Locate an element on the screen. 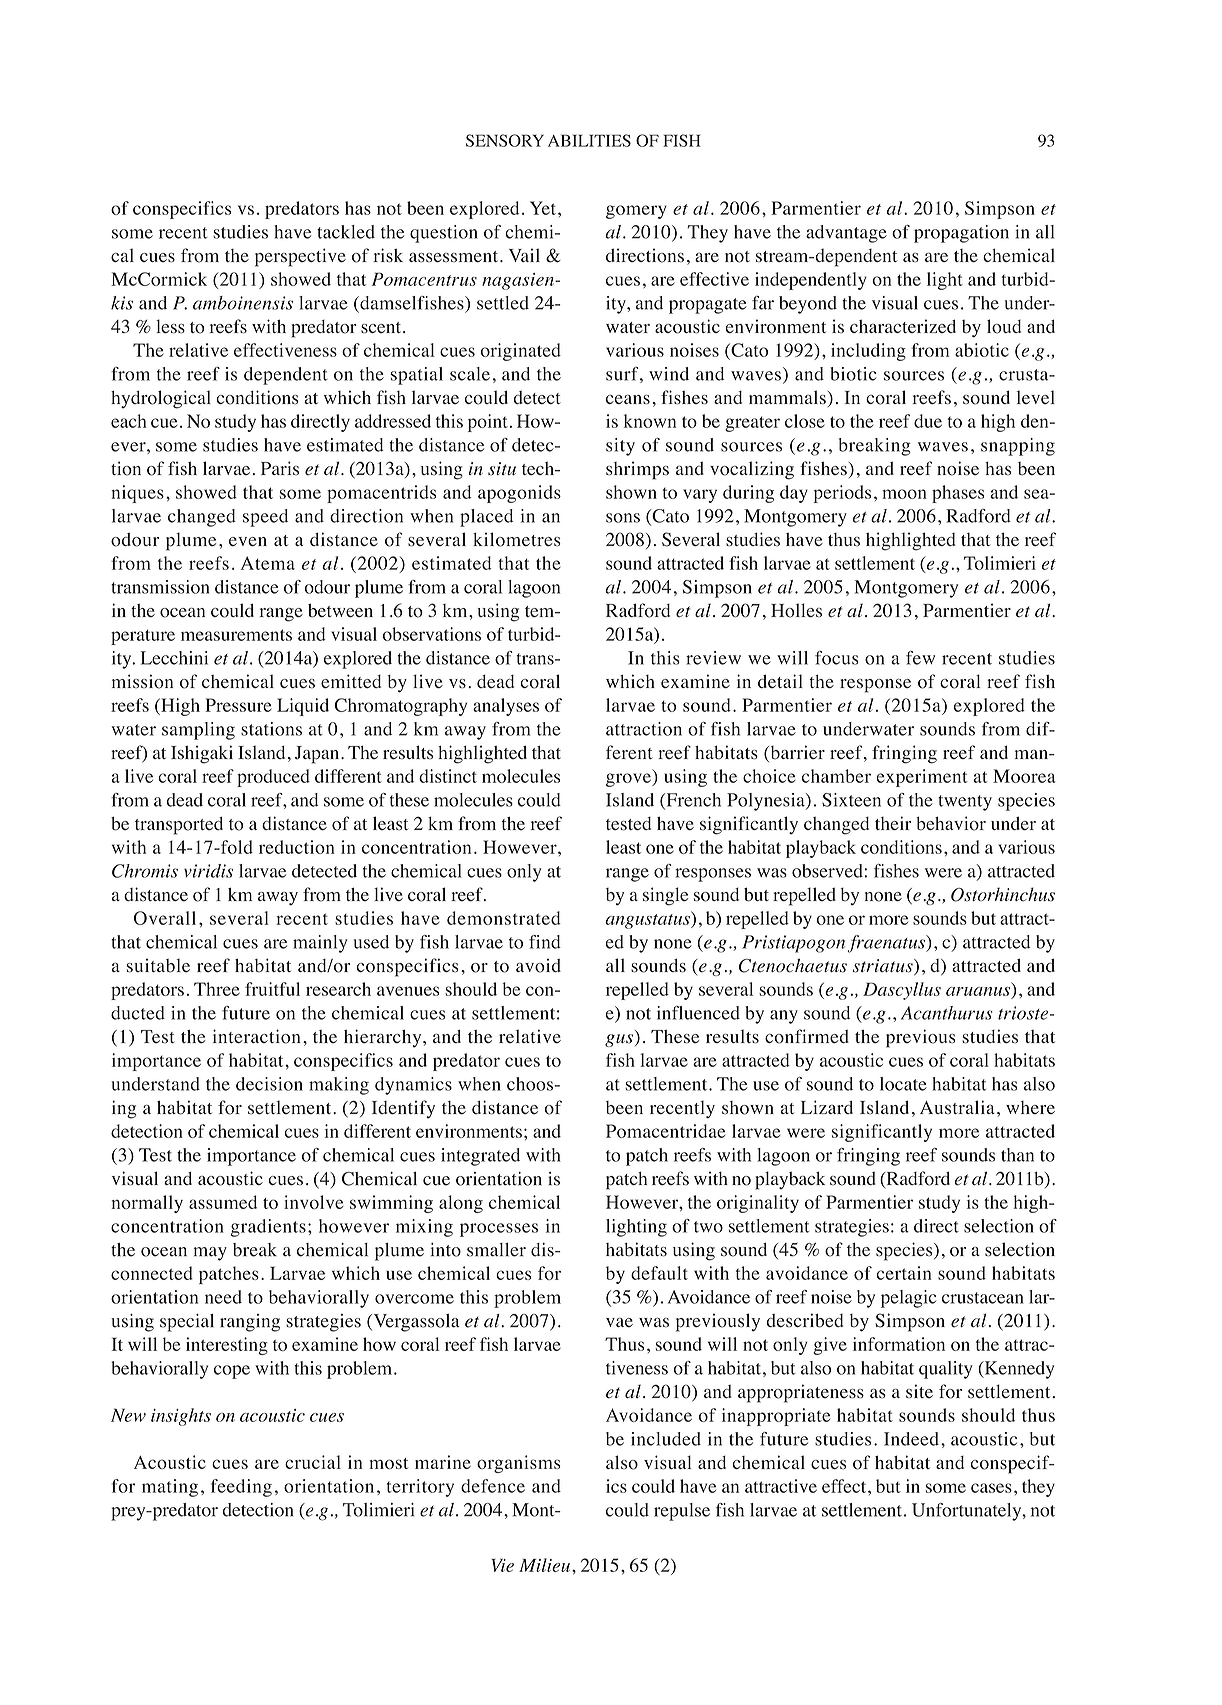  analyses is located at coordinates (506, 707).
